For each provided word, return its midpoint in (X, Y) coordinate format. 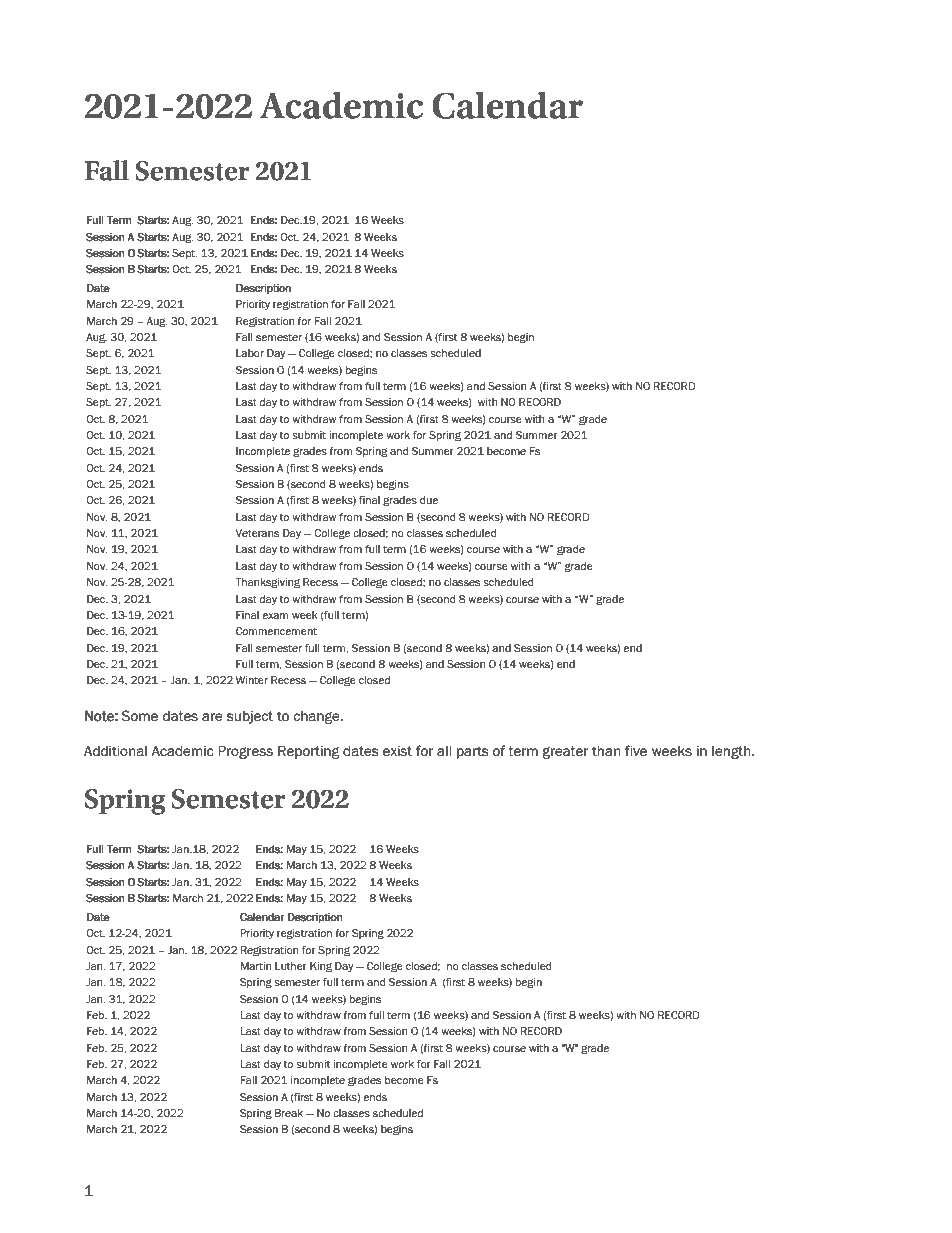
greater (565, 752)
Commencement (276, 631)
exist (397, 751)
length (732, 752)
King (321, 967)
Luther (291, 966)
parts (473, 752)
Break (289, 1113)
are (212, 717)
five (636, 751)
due (429, 500)
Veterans (257, 533)
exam (275, 616)
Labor (250, 353)
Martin (256, 966)
